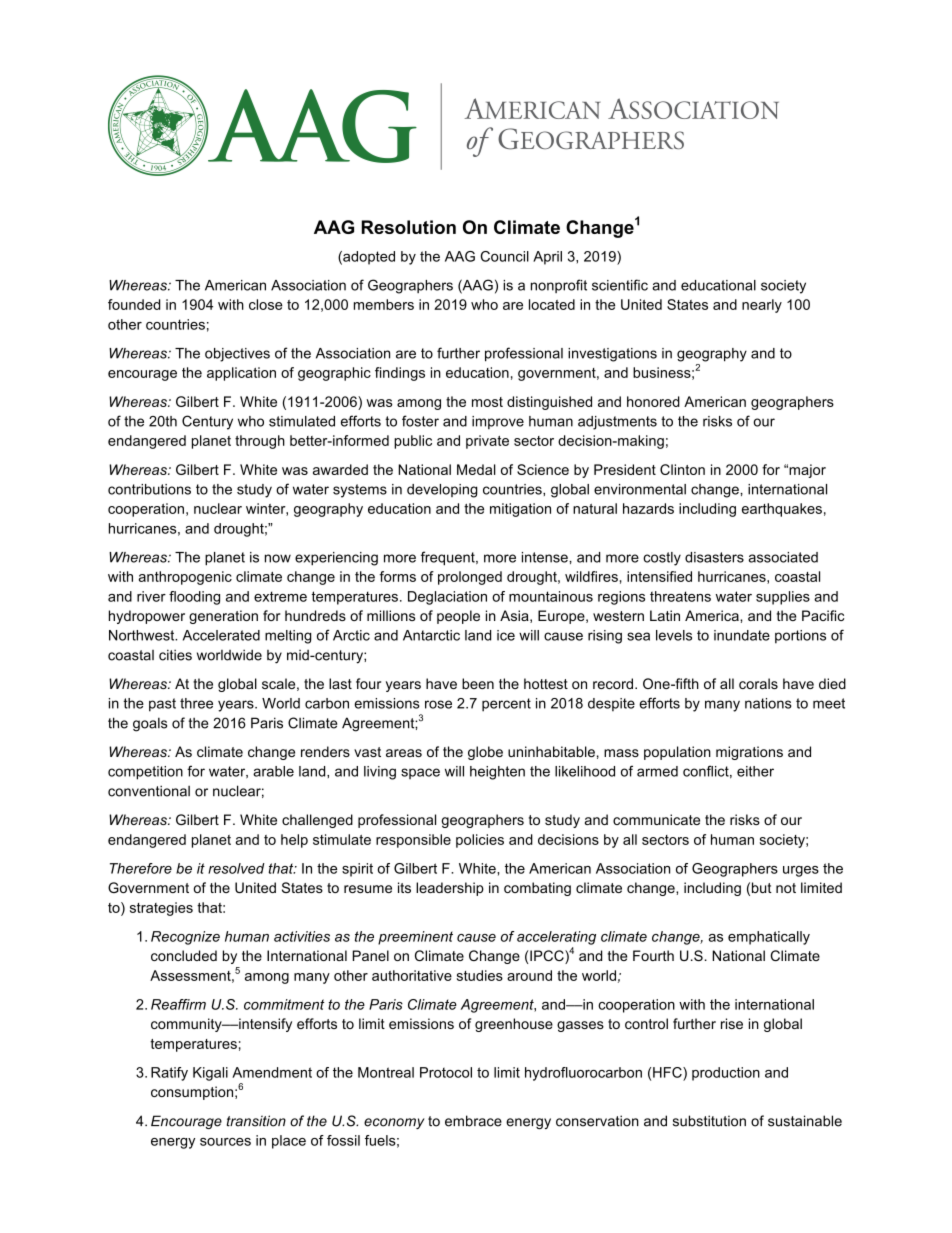  Describe the element at coordinates (196, 703) in the screenshot. I see `three` at that location.
